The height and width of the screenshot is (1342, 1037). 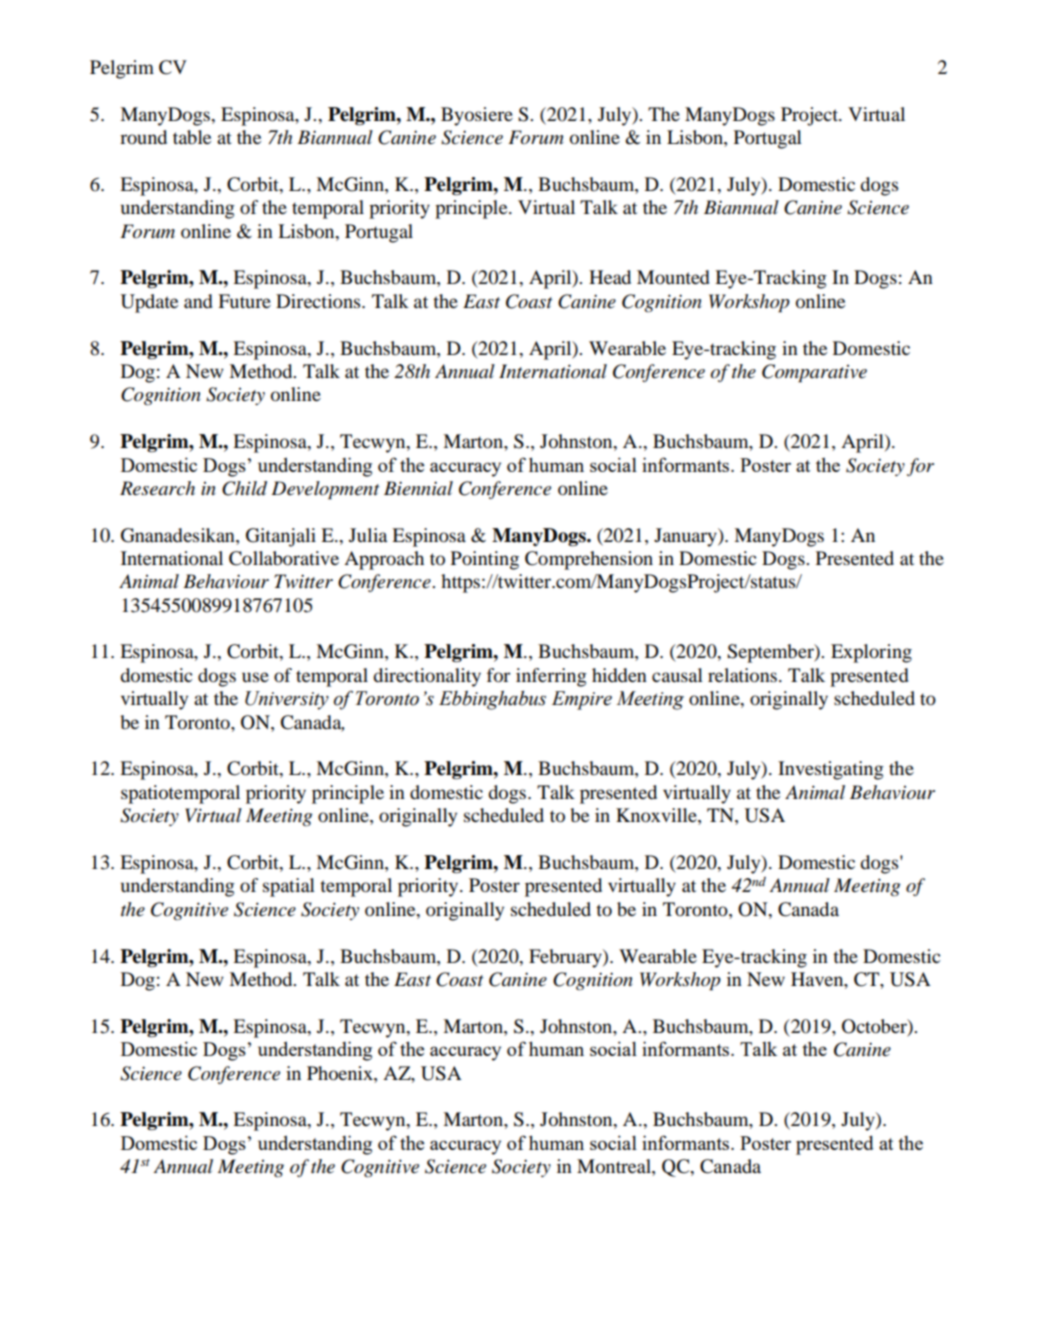 I want to click on Head, so click(x=610, y=277).
